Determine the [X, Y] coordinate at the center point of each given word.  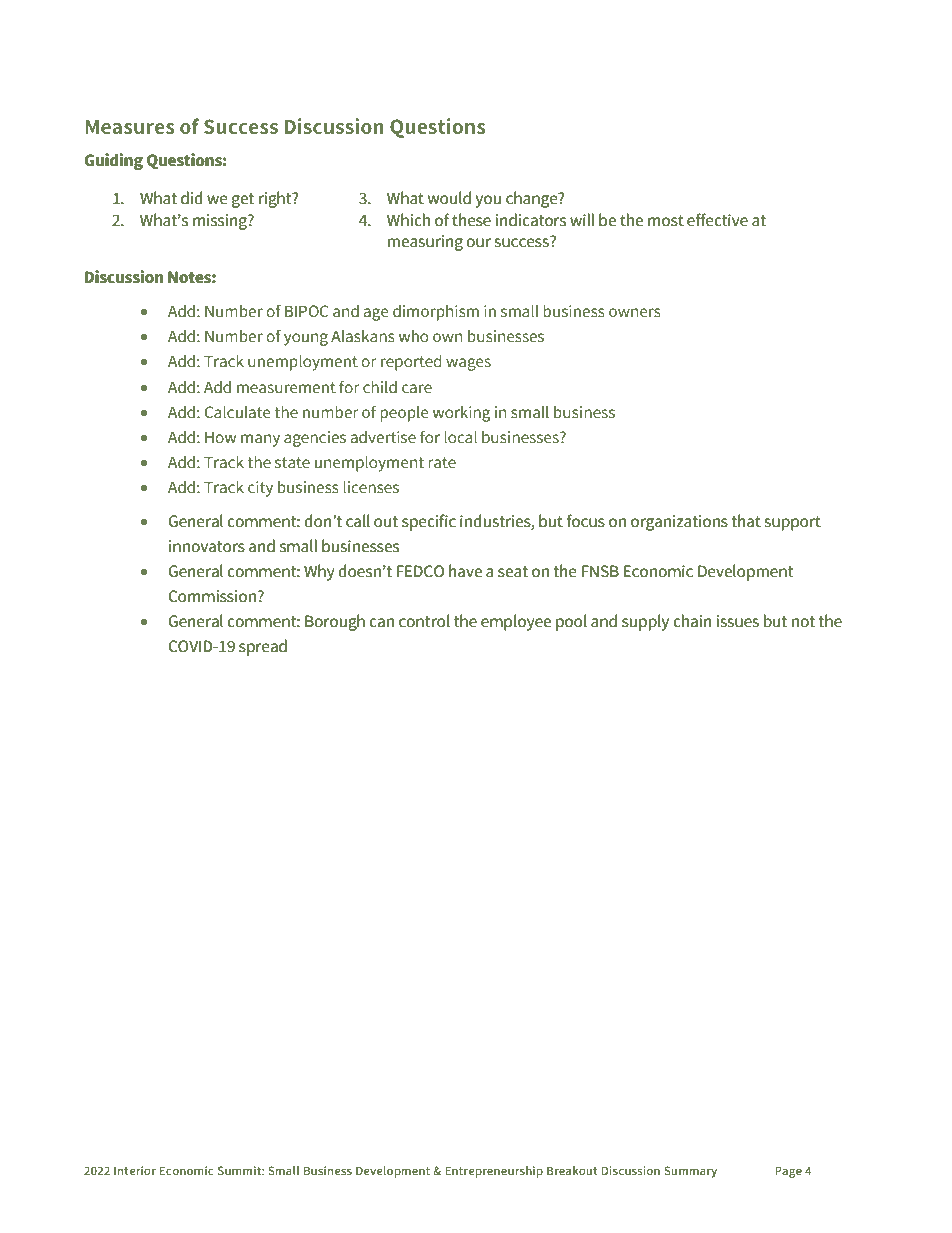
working [461, 413]
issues [738, 621]
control [424, 621]
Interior [135, 1170]
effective [717, 220]
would [449, 198]
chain [692, 621]
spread [263, 647]
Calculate [238, 412]
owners [635, 313]
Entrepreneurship [494, 1172]
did [192, 198]
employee [516, 622]
